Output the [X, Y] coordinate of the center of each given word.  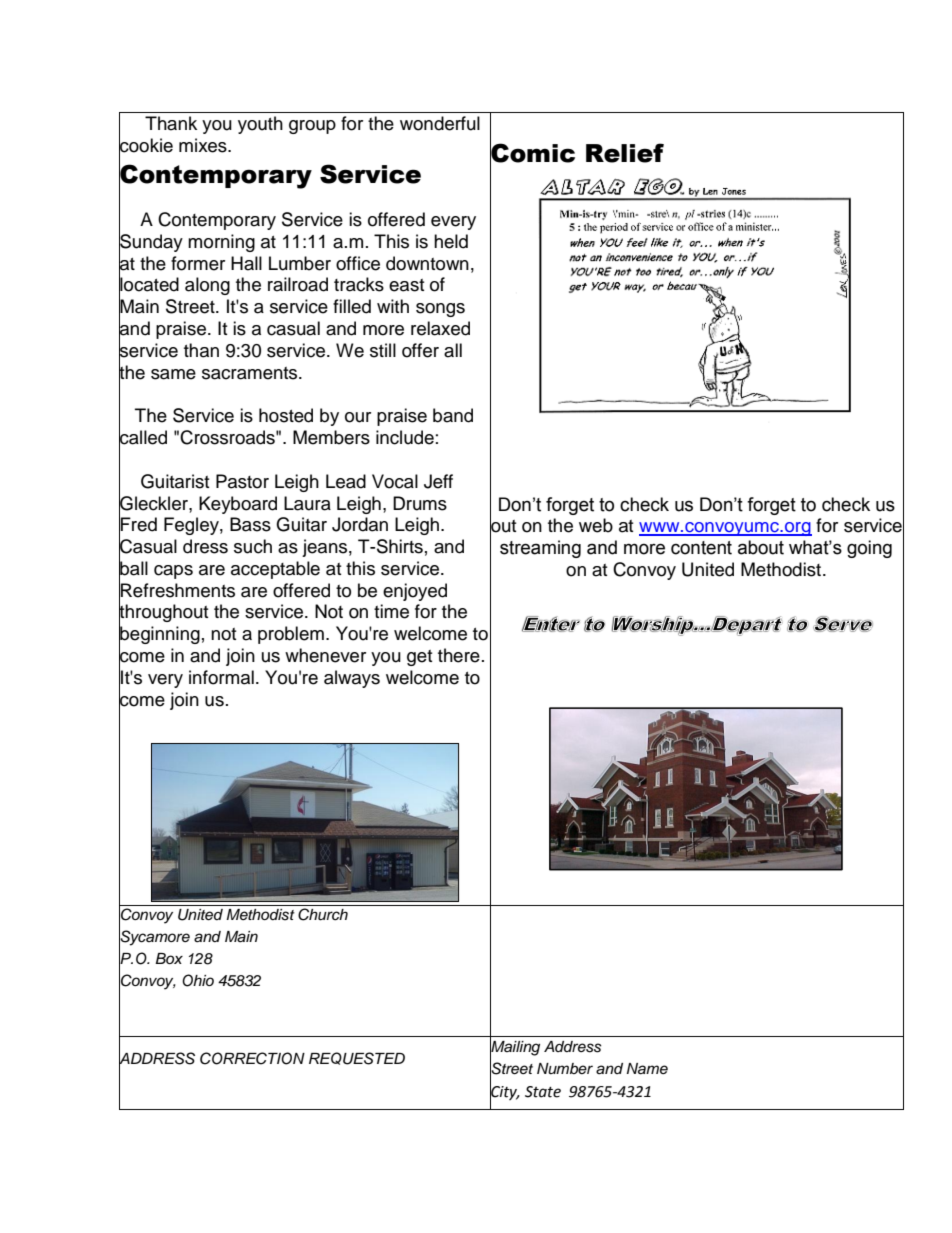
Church [323, 914]
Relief [625, 153]
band [453, 415]
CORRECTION [252, 1058]
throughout [163, 614]
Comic [532, 153]
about [761, 547]
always [352, 679]
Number [565, 1069]
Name [647, 1069]
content [701, 548]
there [459, 655]
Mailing [515, 1048]
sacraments [251, 373]
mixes [204, 145]
